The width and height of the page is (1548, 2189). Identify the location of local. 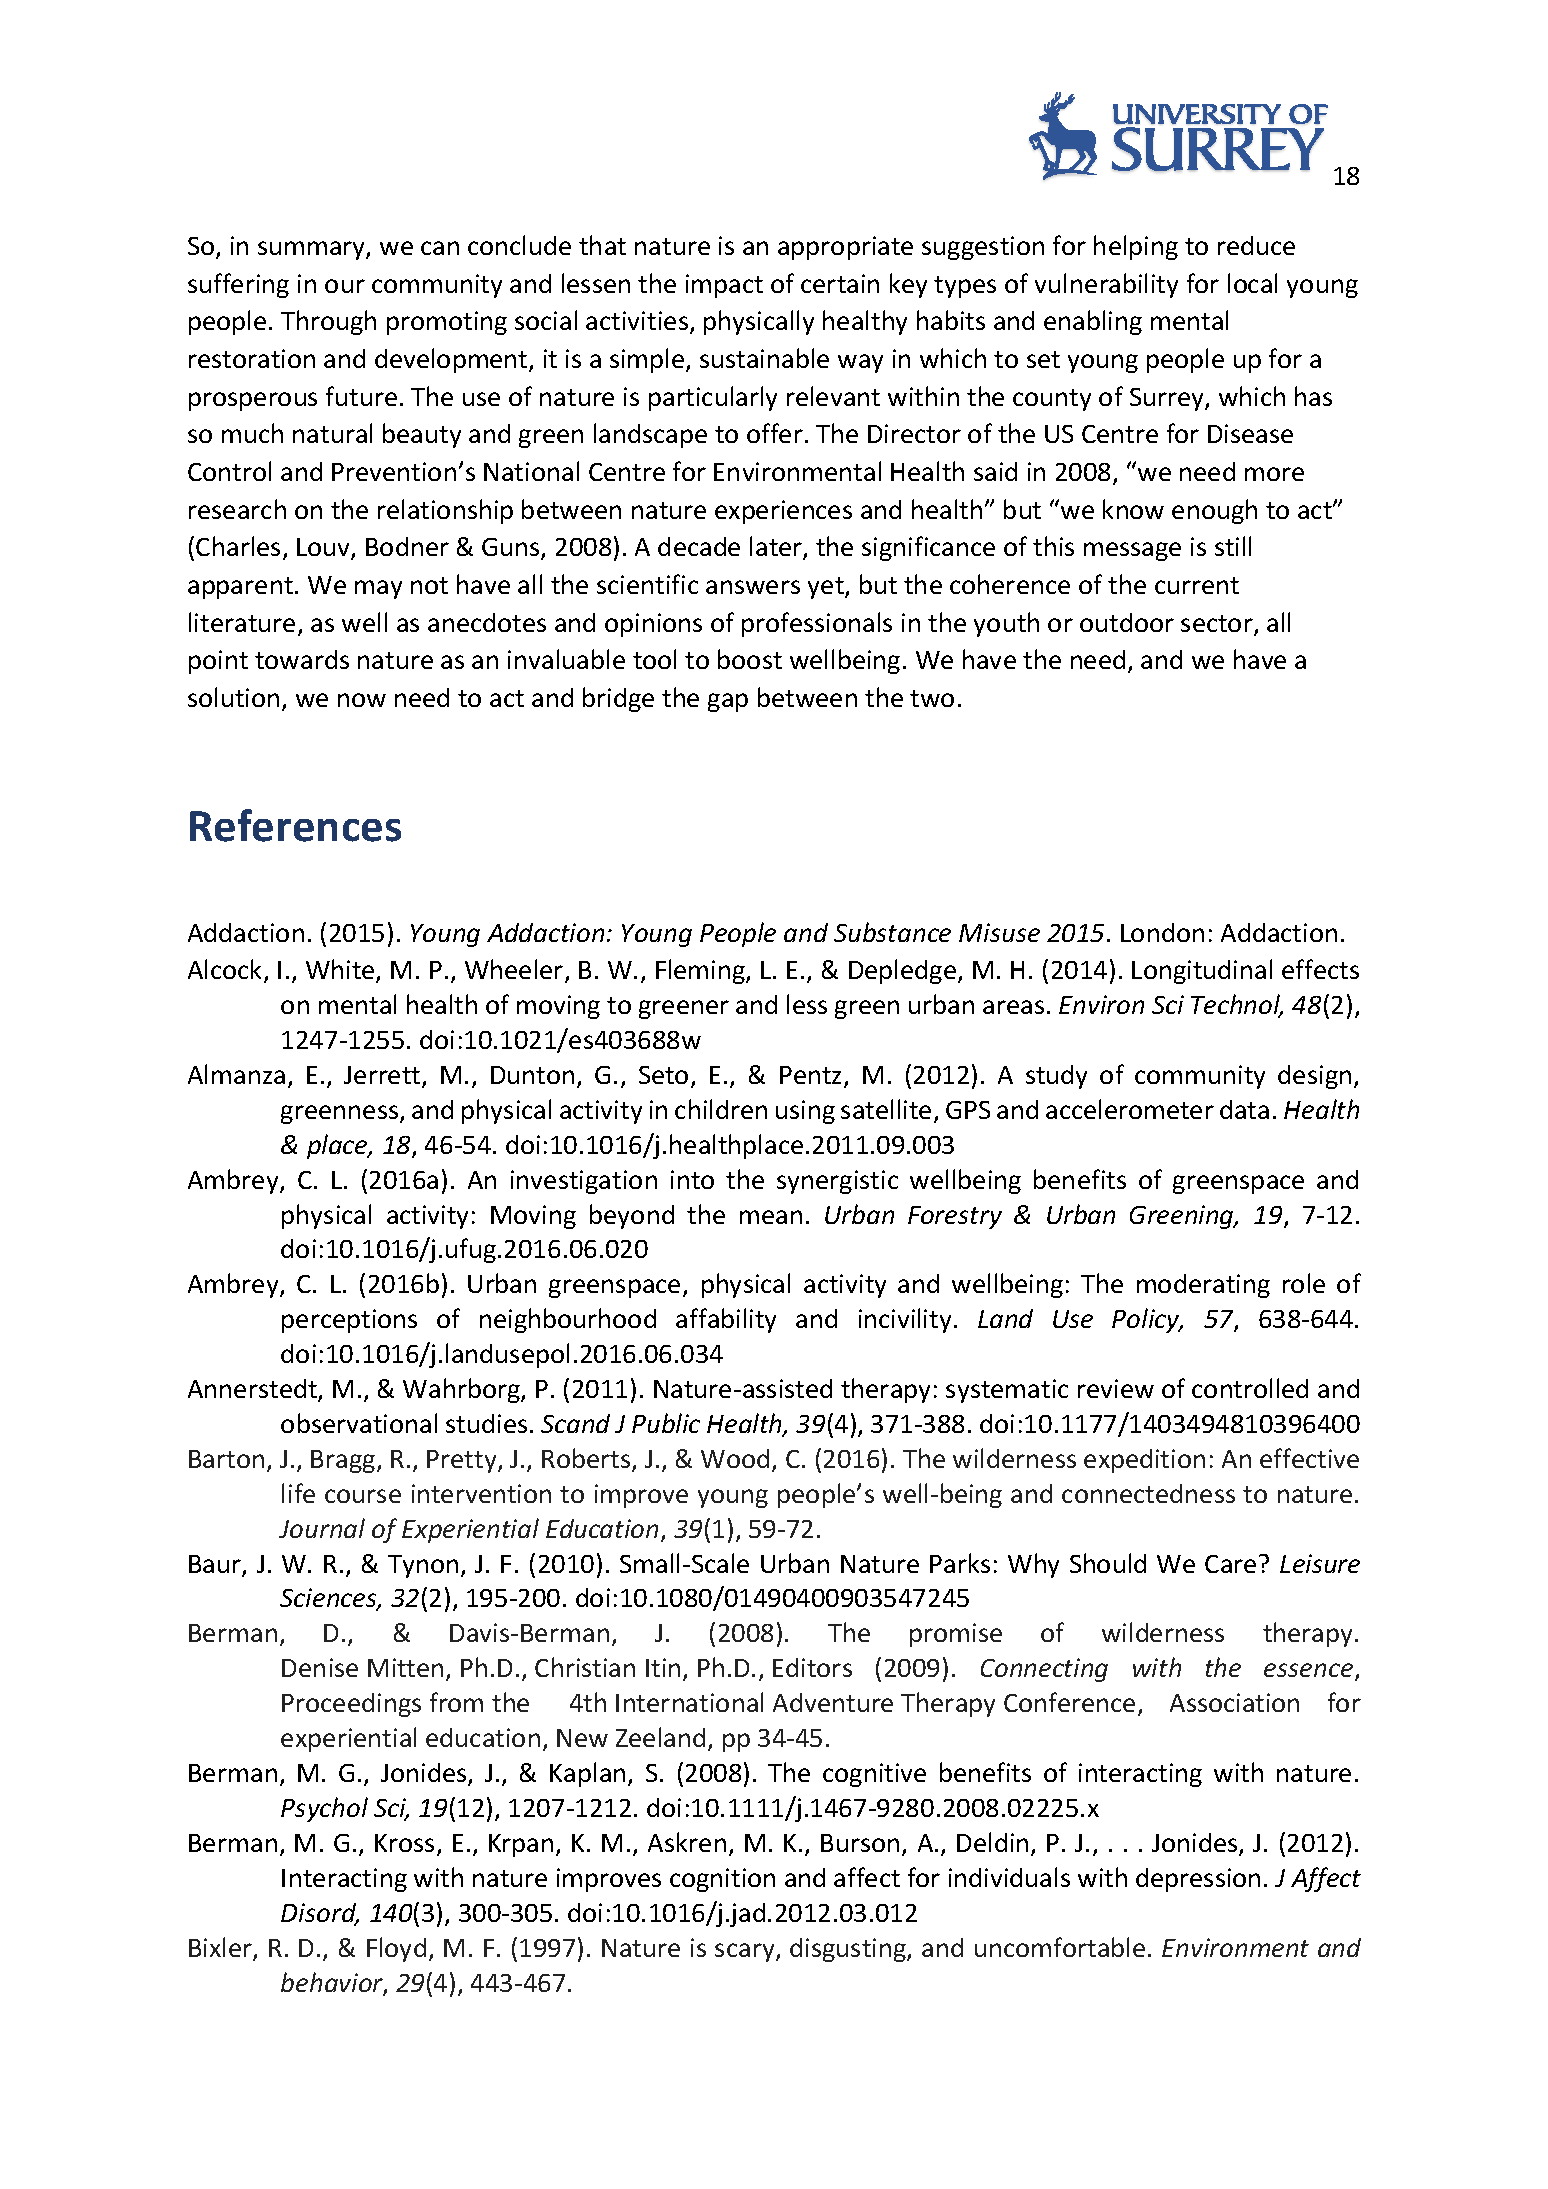
(1252, 283).
